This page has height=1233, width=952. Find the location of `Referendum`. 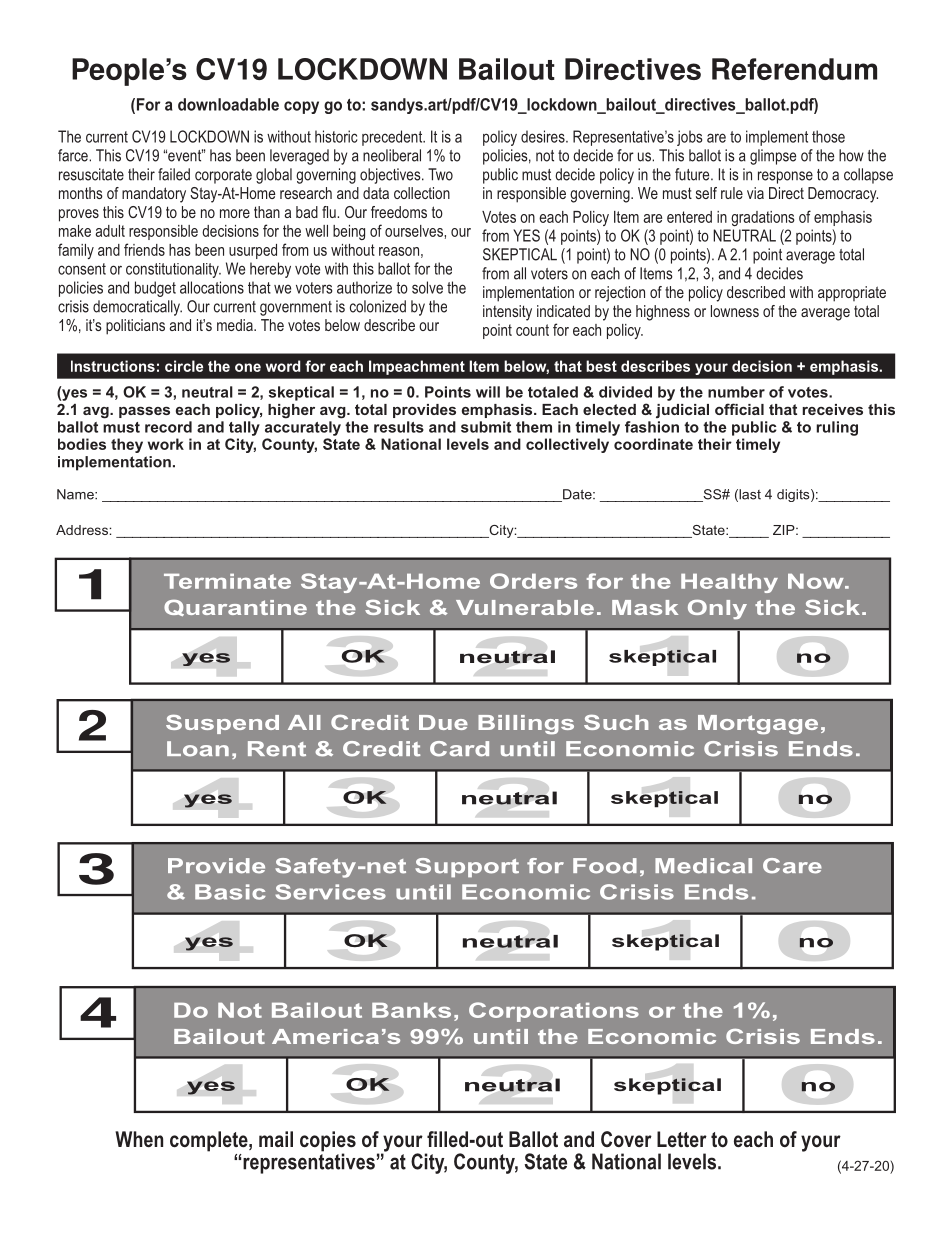

Referendum is located at coordinates (794, 69).
